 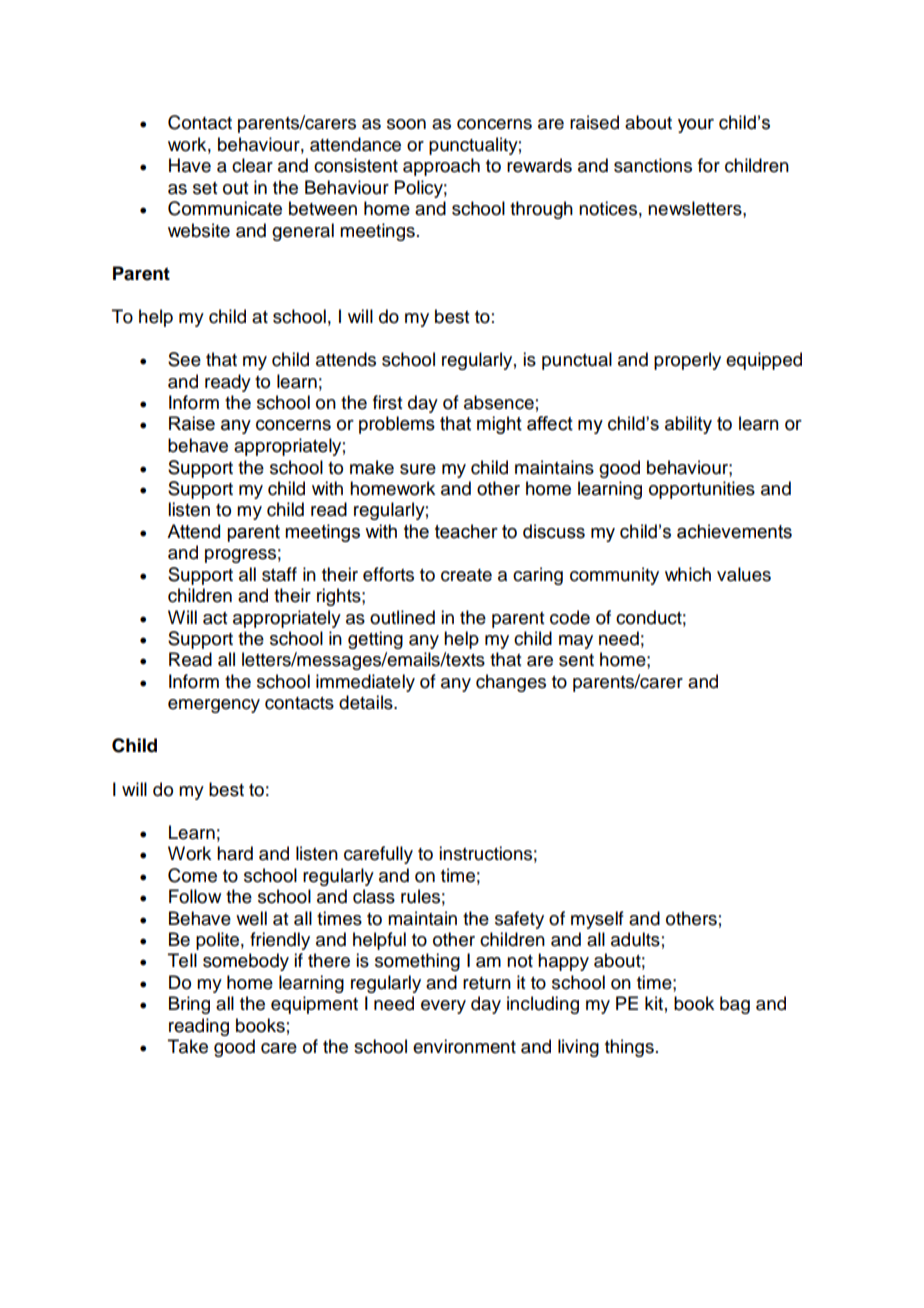 What do you see at coordinates (235, 853) in the screenshot?
I see `hard` at bounding box center [235, 853].
